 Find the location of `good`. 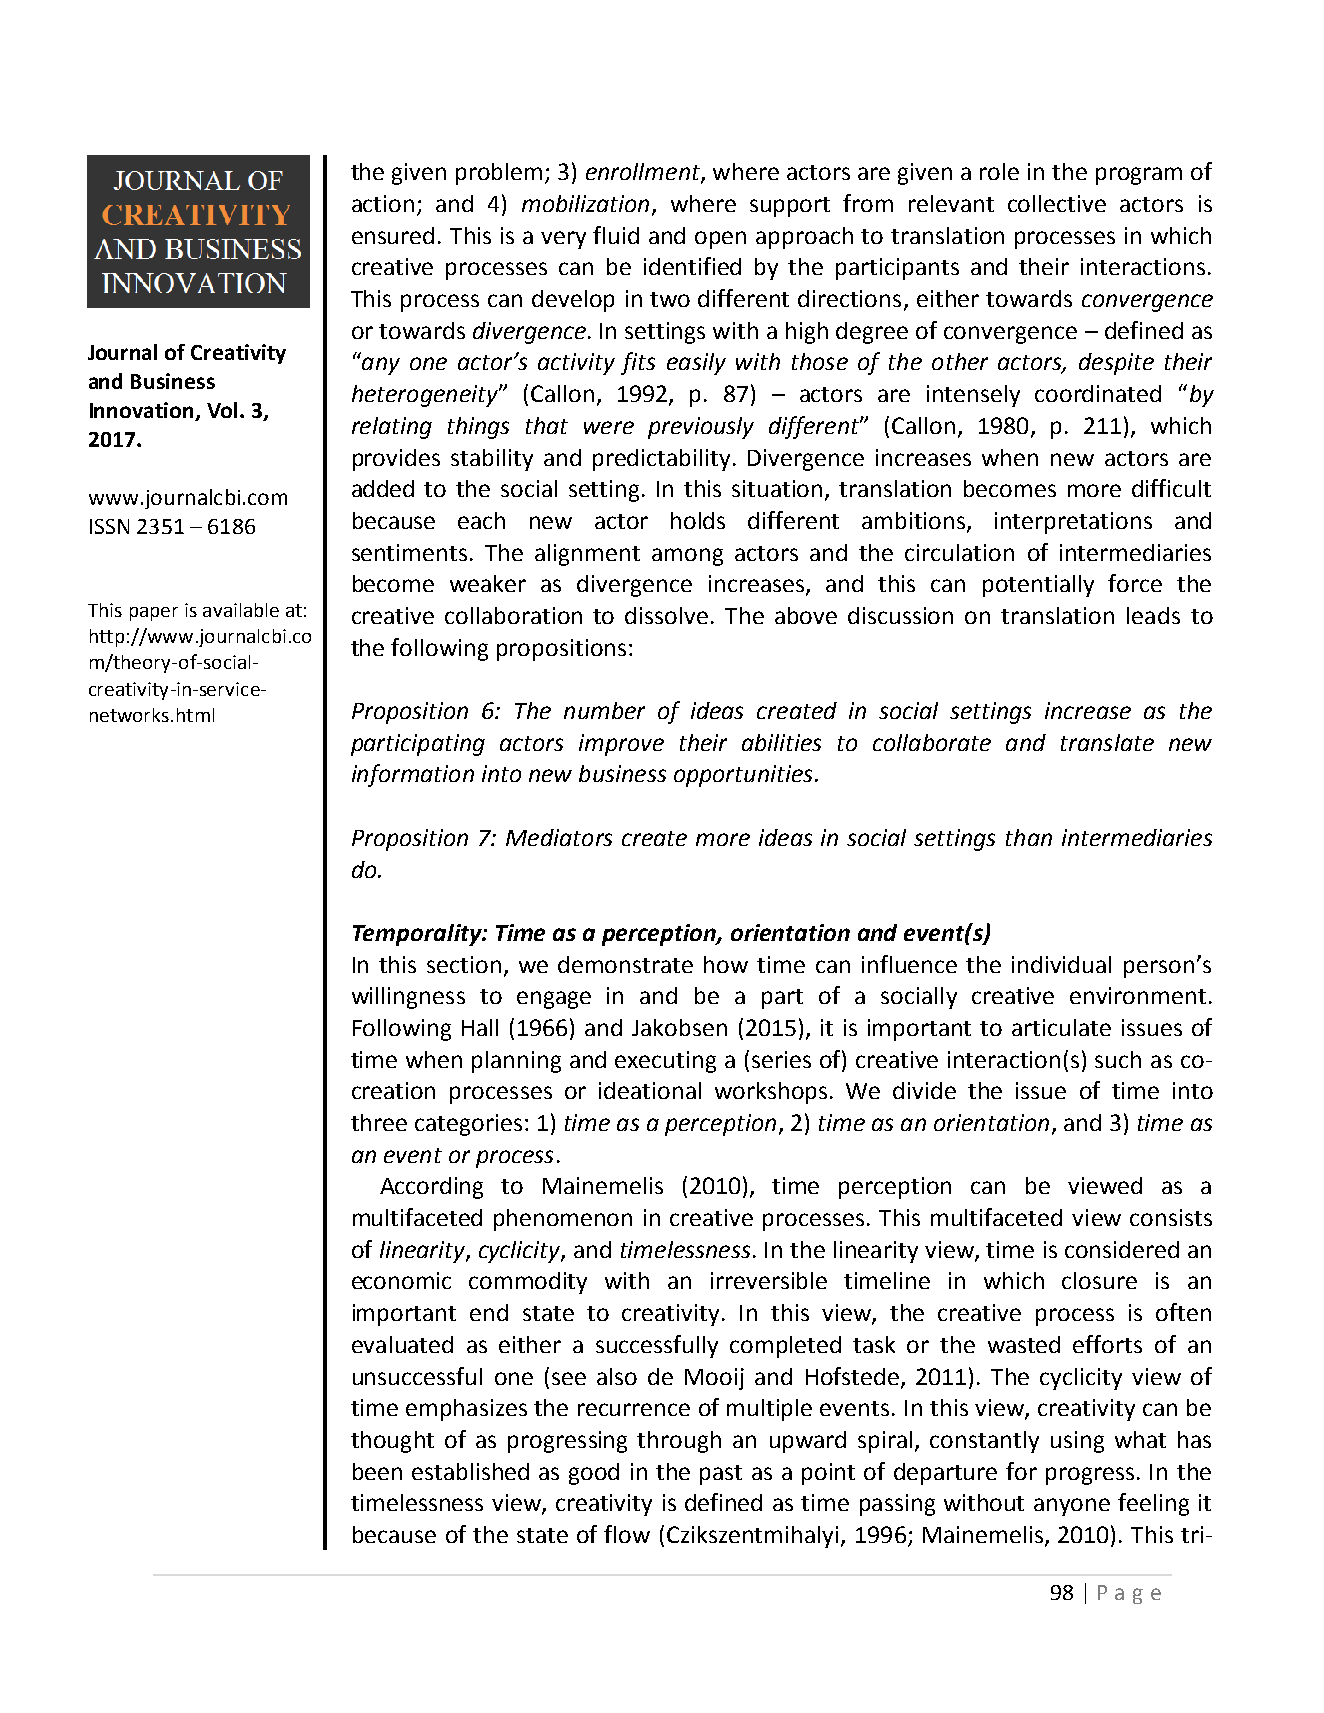

good is located at coordinates (594, 1474).
